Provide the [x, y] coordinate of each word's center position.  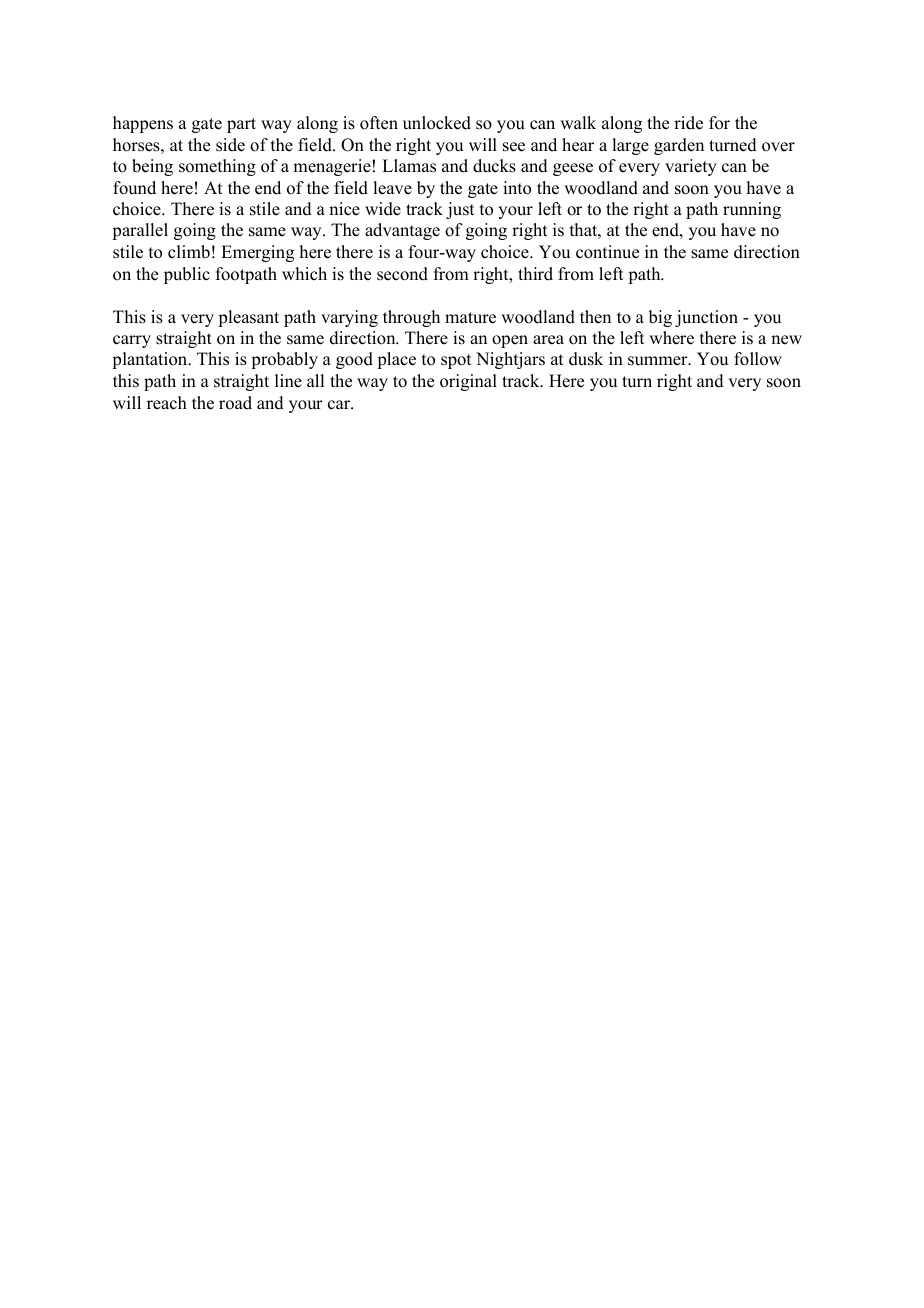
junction [706, 318]
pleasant [248, 318]
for [719, 123]
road [235, 403]
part [241, 125]
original [468, 382]
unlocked [437, 123]
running [752, 210]
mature [470, 318]
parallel [140, 231]
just [460, 210]
